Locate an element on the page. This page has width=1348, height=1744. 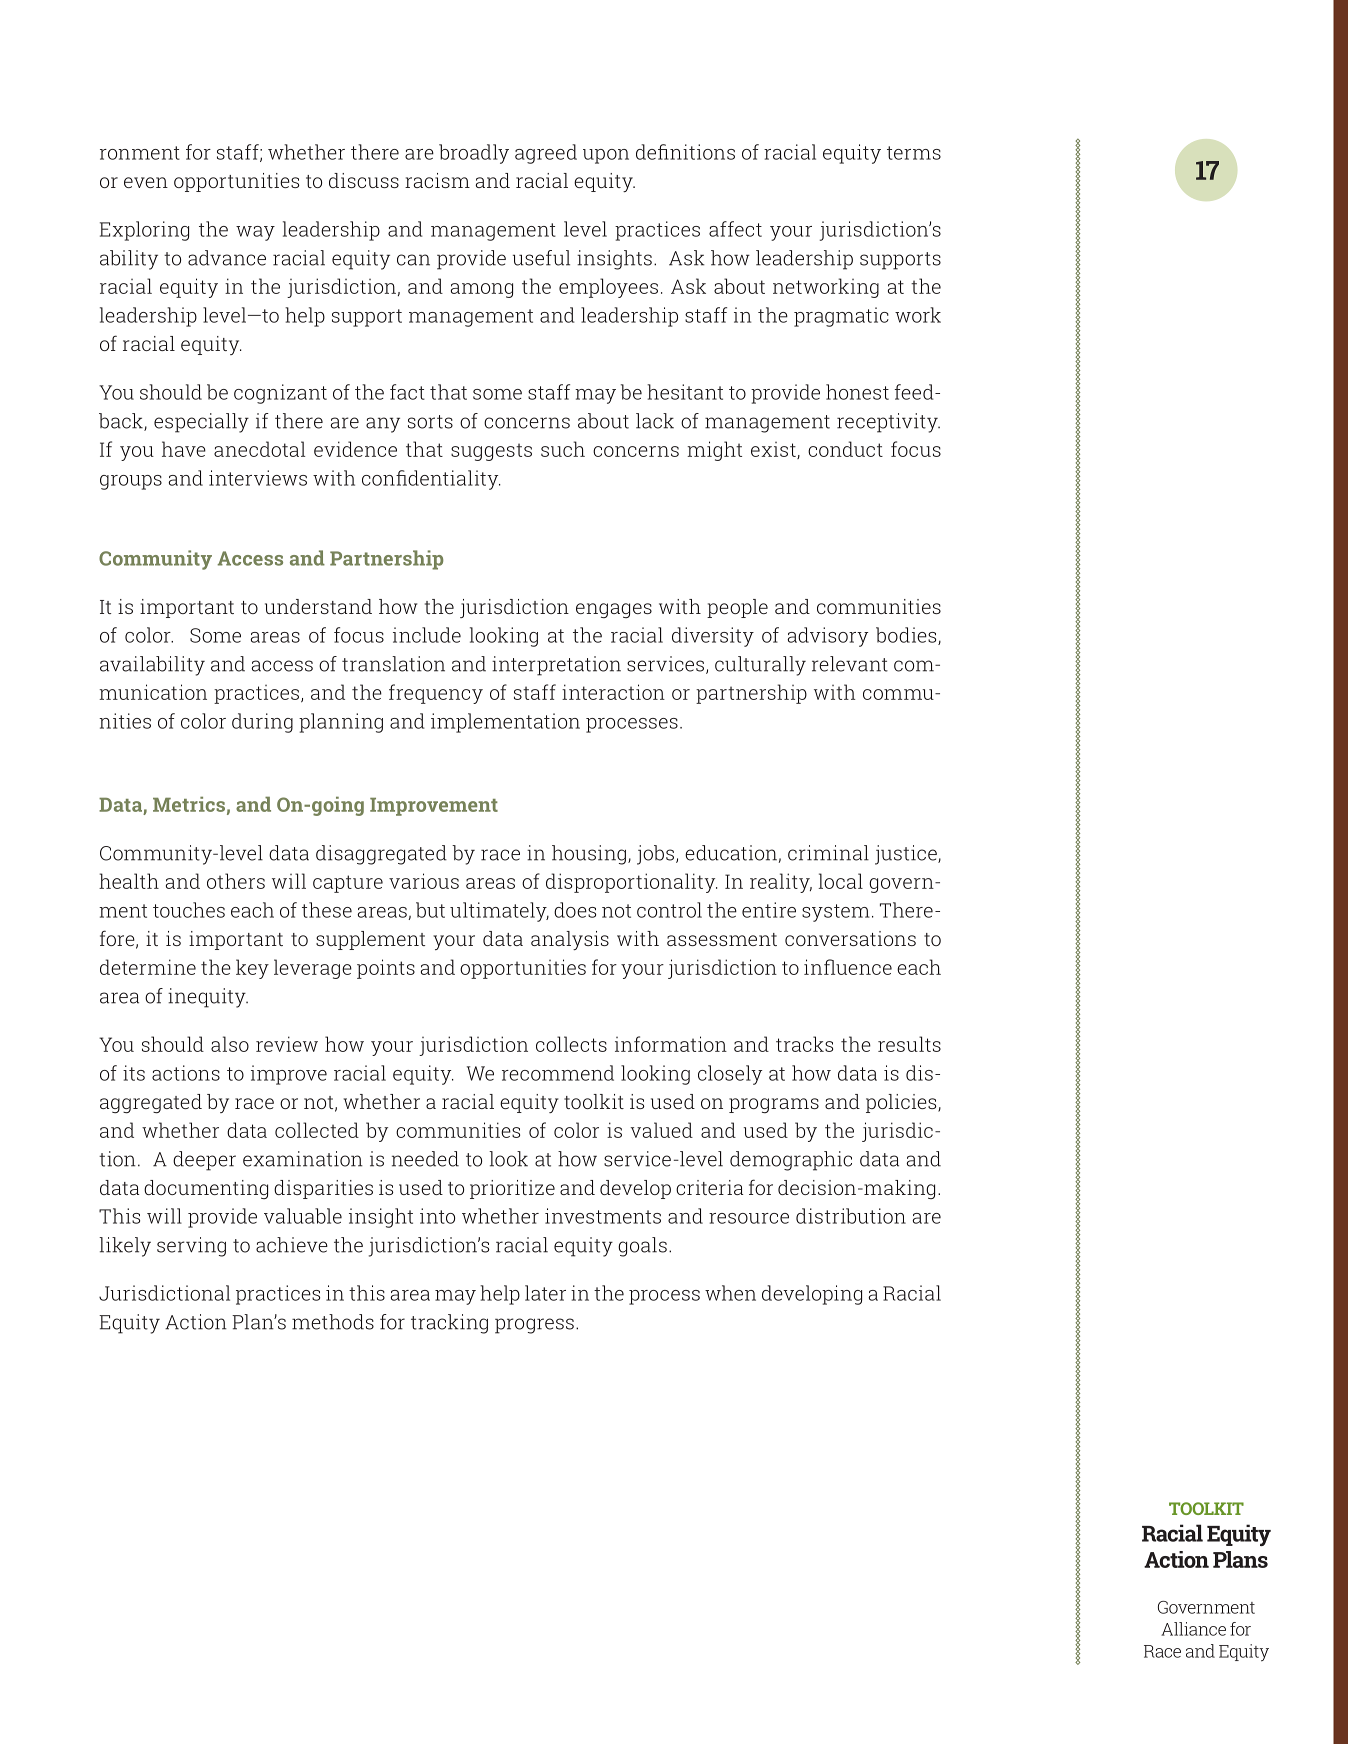
Alliance is located at coordinates (1193, 1629).
